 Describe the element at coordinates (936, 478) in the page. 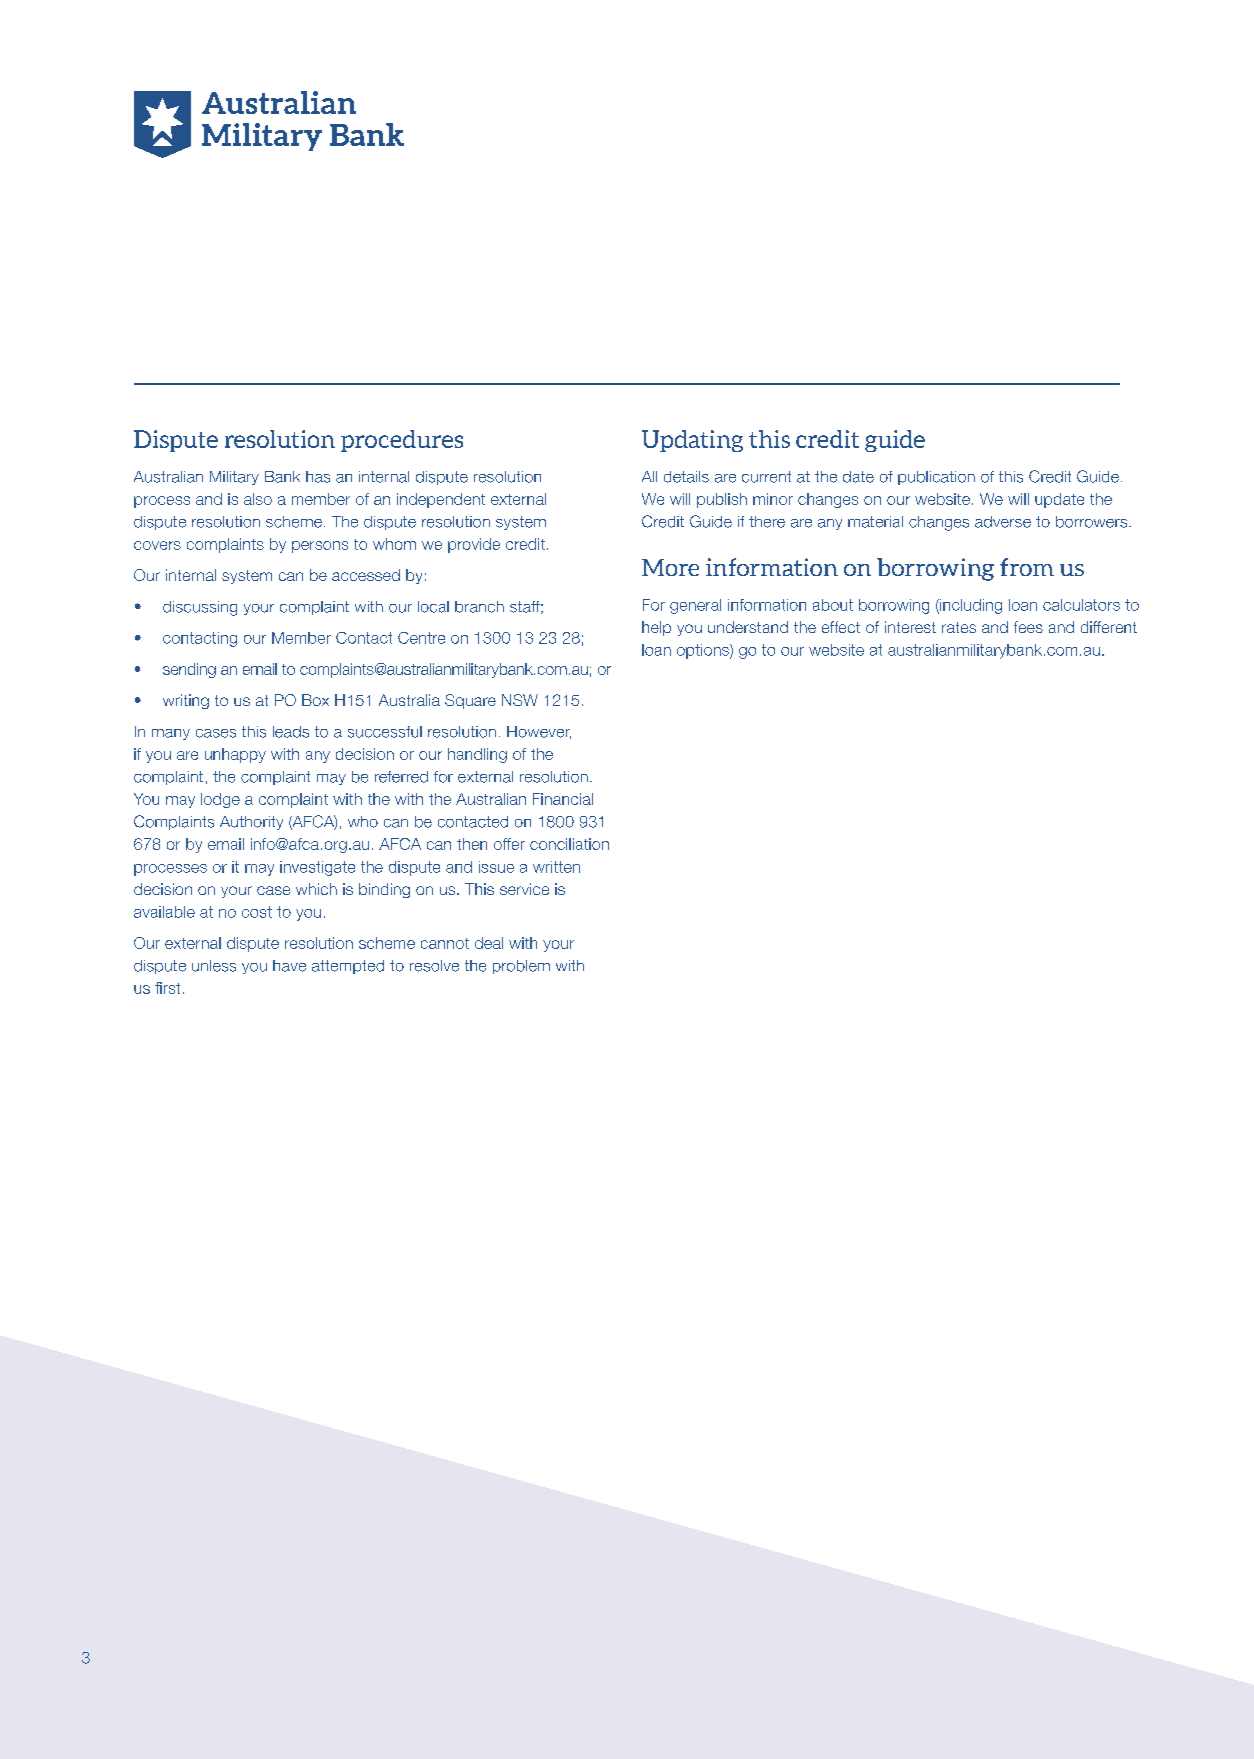

I see `publication` at that location.
